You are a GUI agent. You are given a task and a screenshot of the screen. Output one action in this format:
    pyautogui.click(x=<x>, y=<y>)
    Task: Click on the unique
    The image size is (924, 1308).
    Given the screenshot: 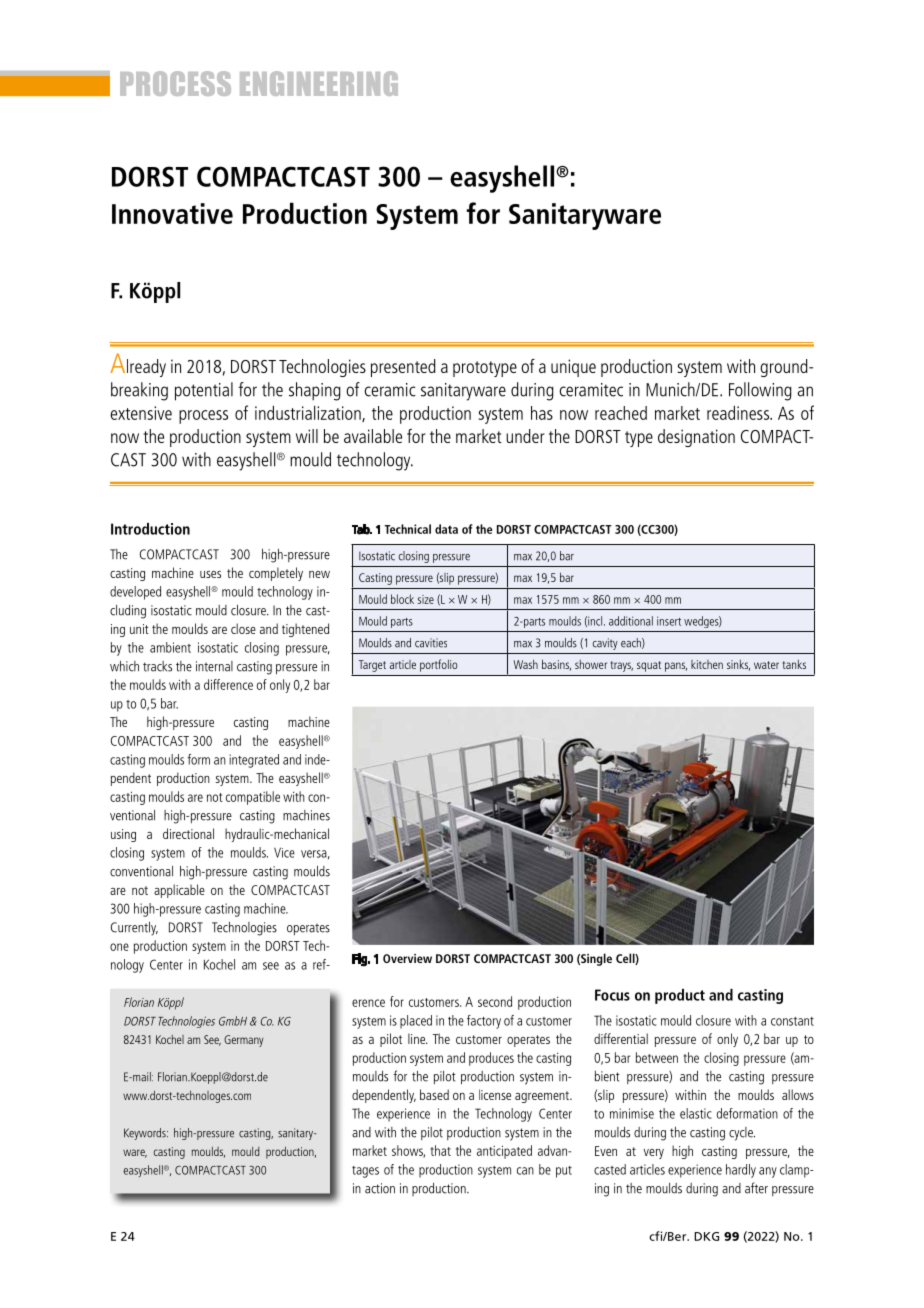 What is the action you would take?
    pyautogui.click(x=573, y=368)
